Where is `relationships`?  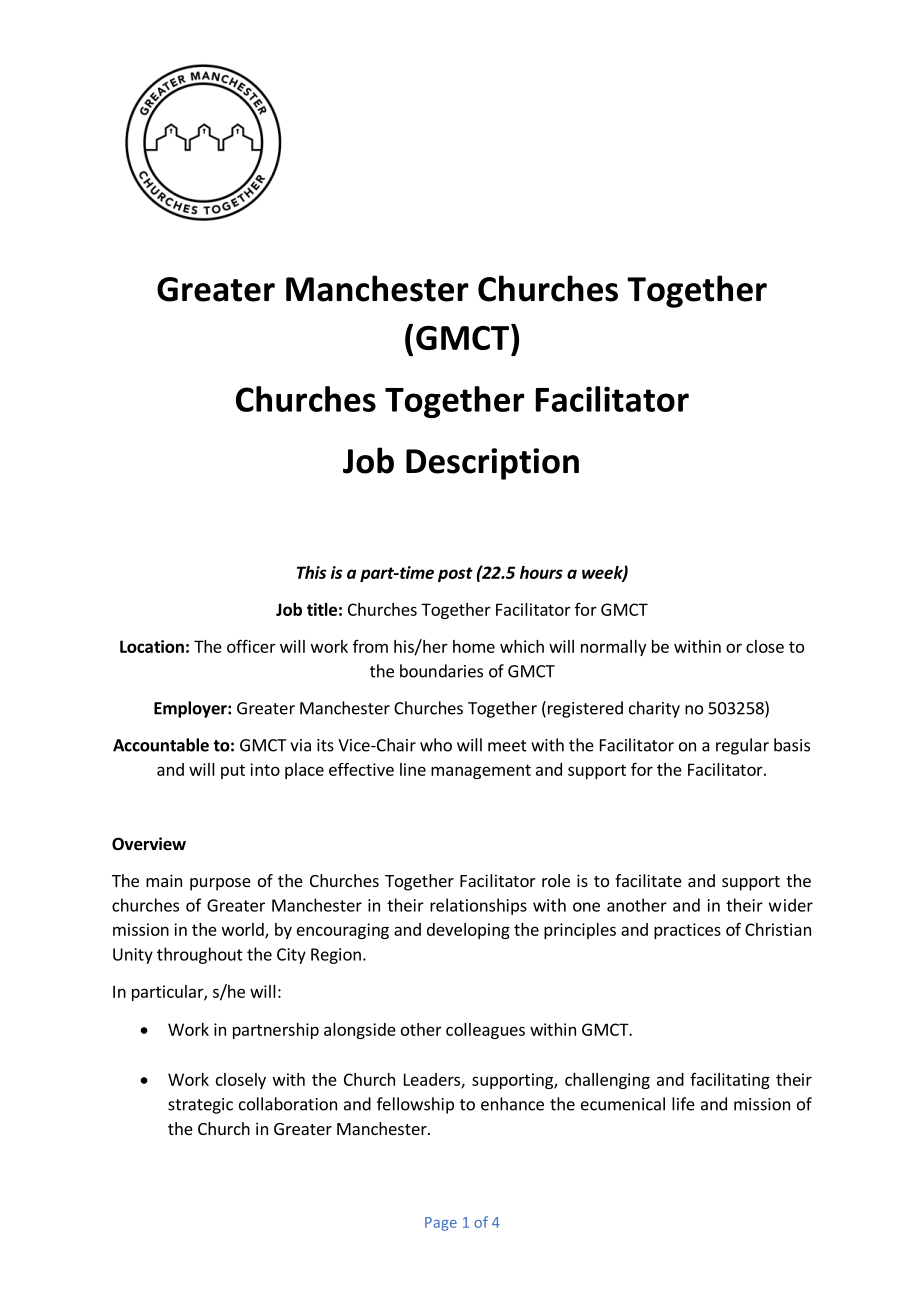
relationships is located at coordinates (478, 906).
